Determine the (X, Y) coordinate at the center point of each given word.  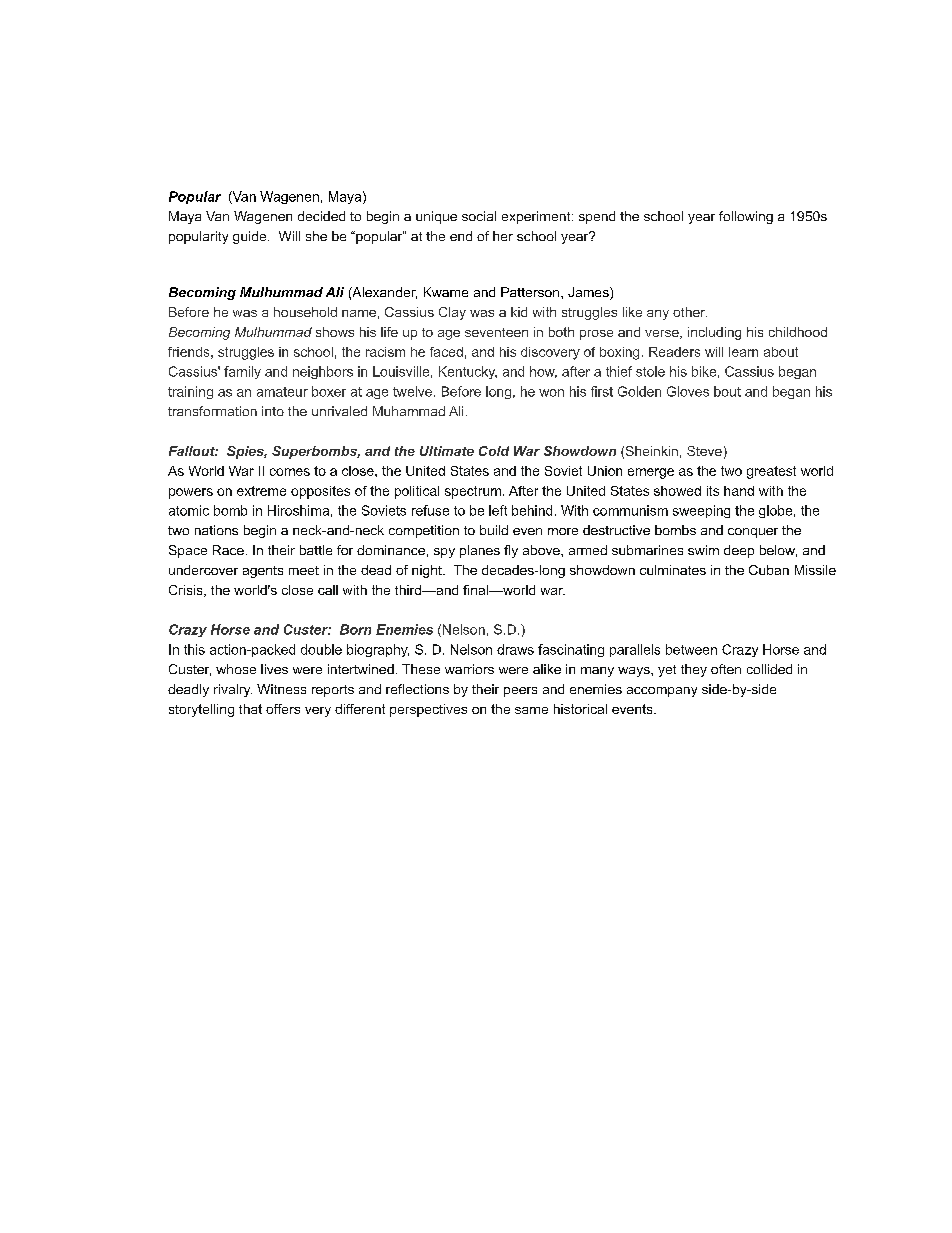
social (479, 216)
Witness (281, 689)
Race (228, 550)
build (494, 530)
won (551, 393)
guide (251, 237)
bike (704, 371)
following (746, 217)
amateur (282, 392)
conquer (753, 533)
